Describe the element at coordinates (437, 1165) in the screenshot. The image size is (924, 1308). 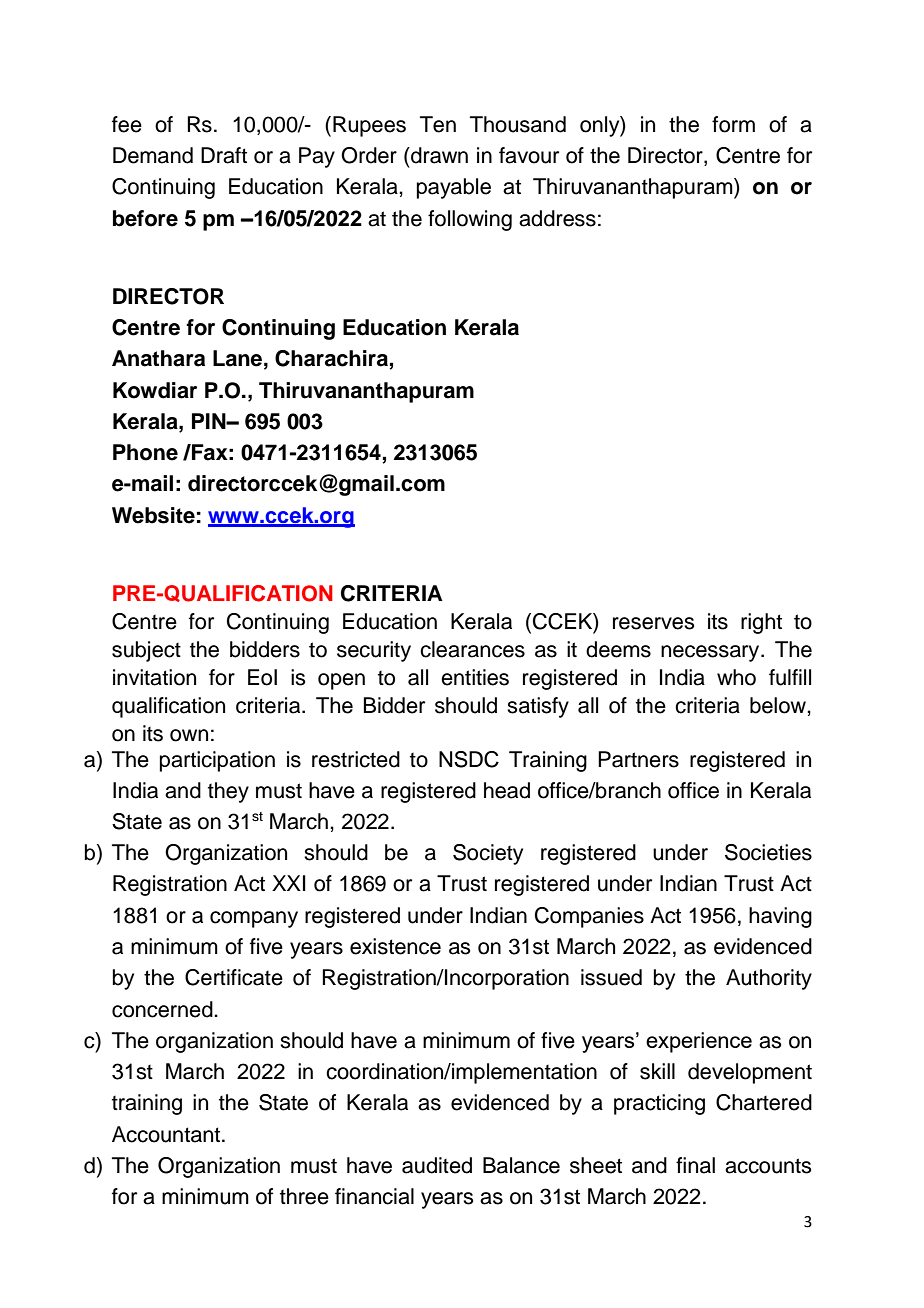
I see `audited` at that location.
